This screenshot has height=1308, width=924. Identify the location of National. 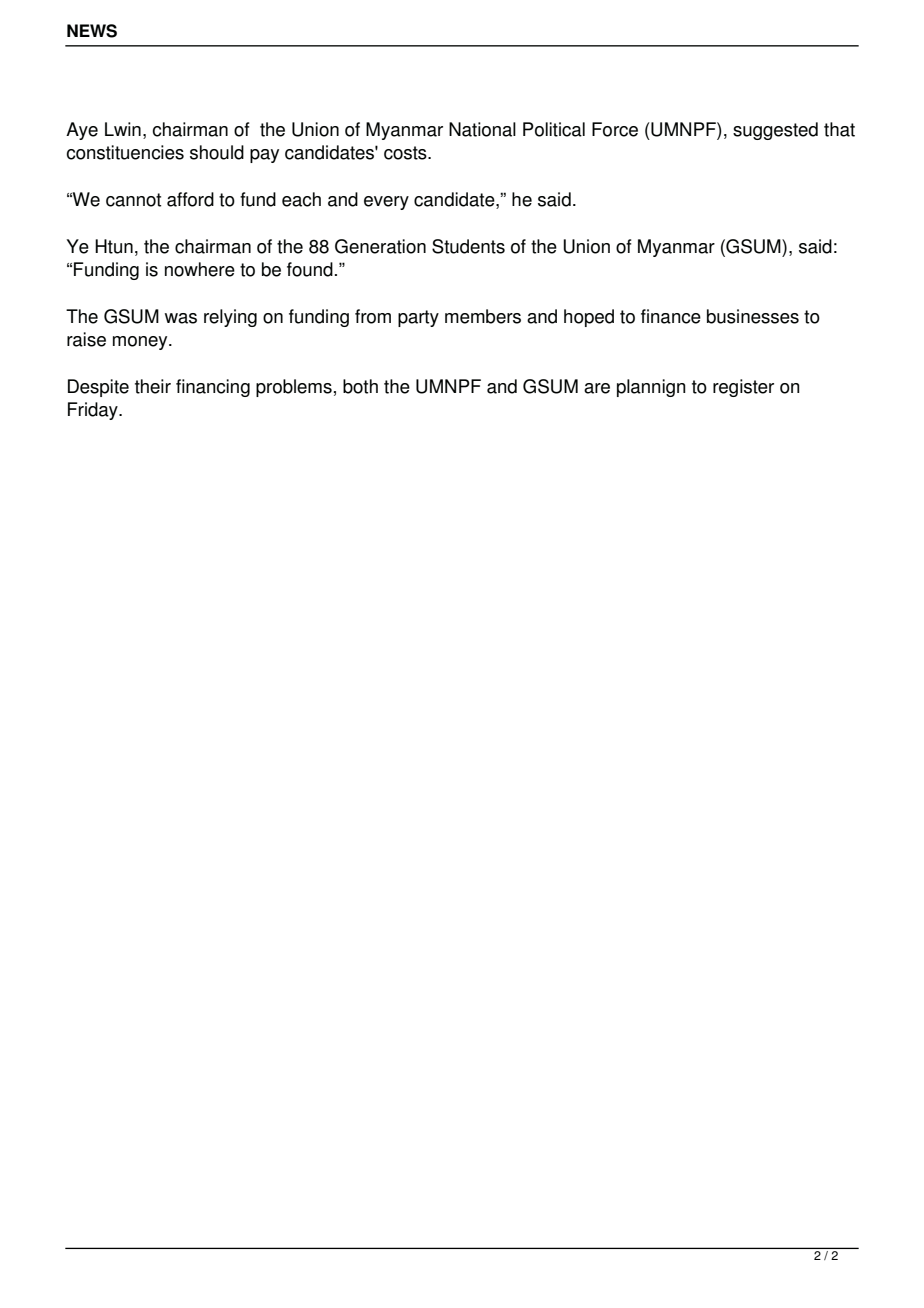
(482, 129).
